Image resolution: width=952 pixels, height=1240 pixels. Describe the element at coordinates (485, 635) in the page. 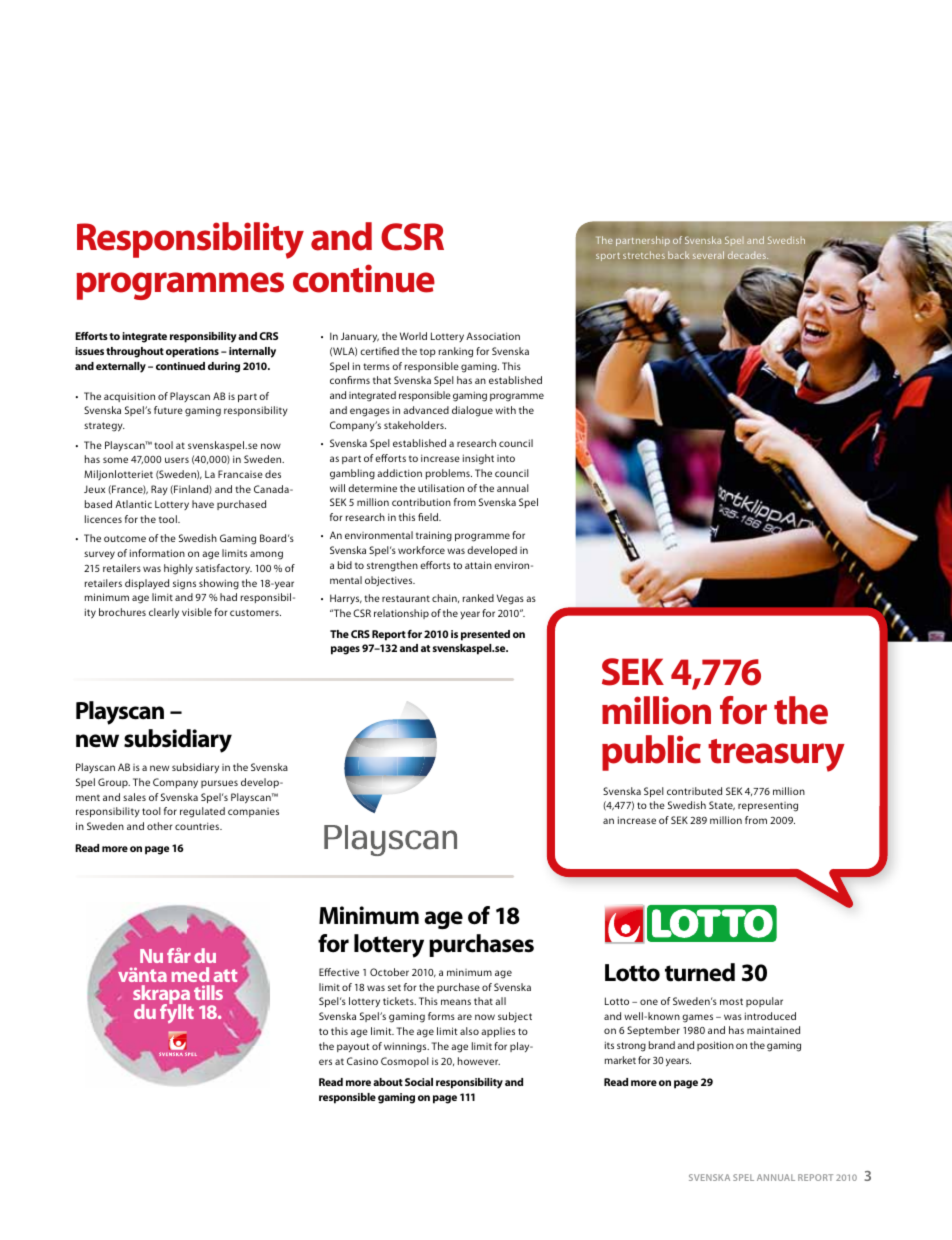

I see `presented` at that location.
